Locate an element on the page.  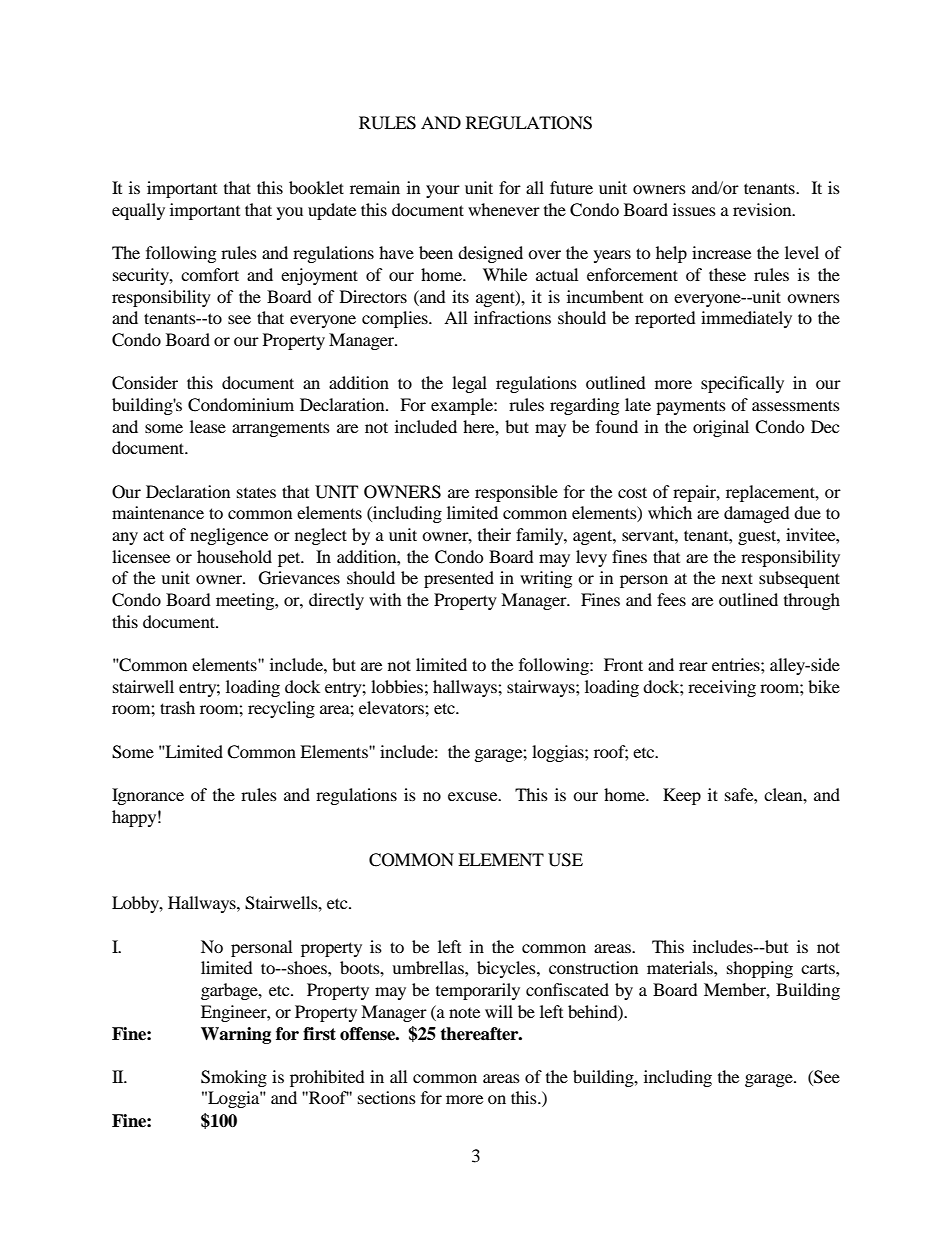
trash is located at coordinates (177, 707).
